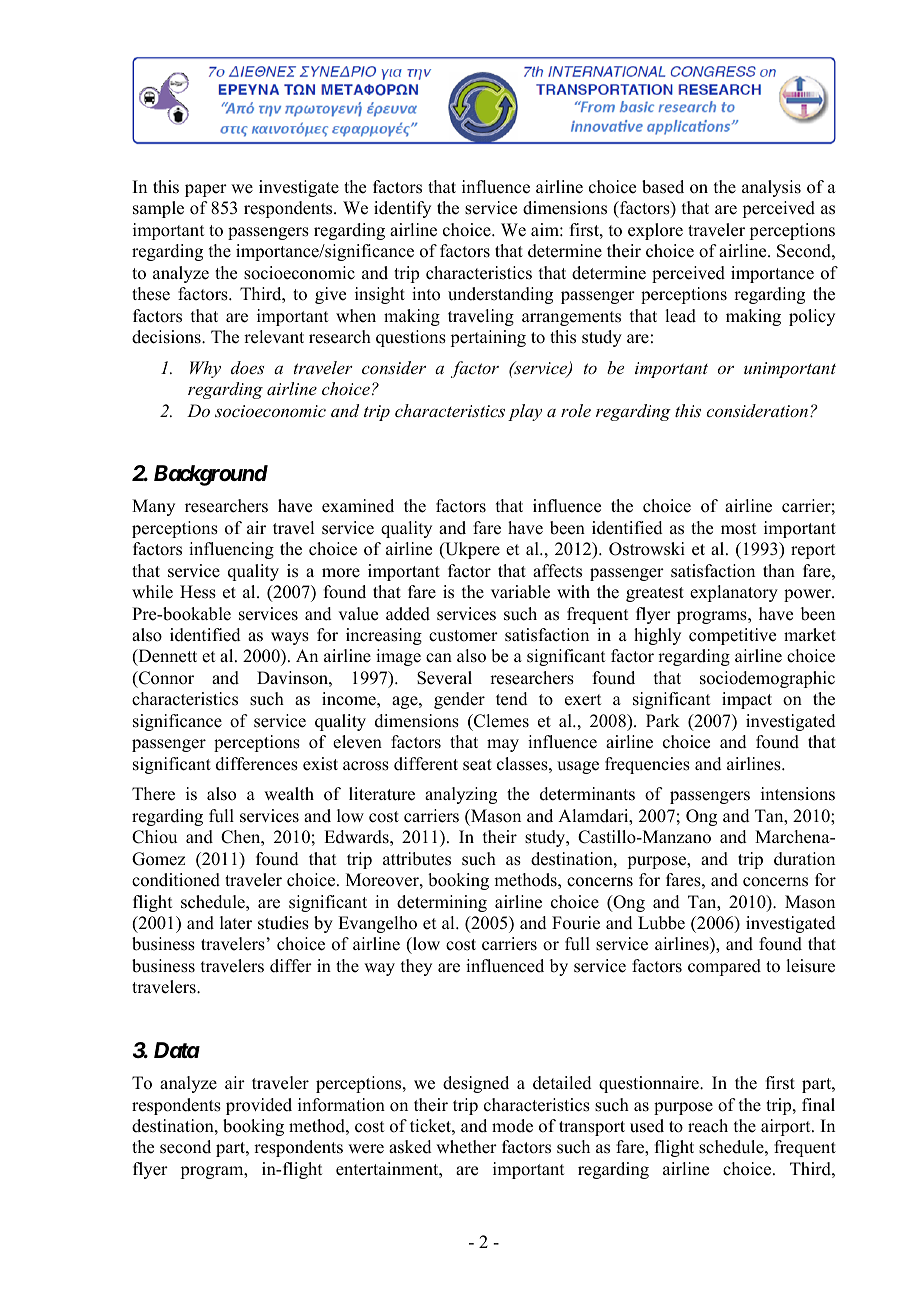 The image size is (924, 1308). Describe the element at coordinates (442, 903) in the page. I see `determining` at that location.
